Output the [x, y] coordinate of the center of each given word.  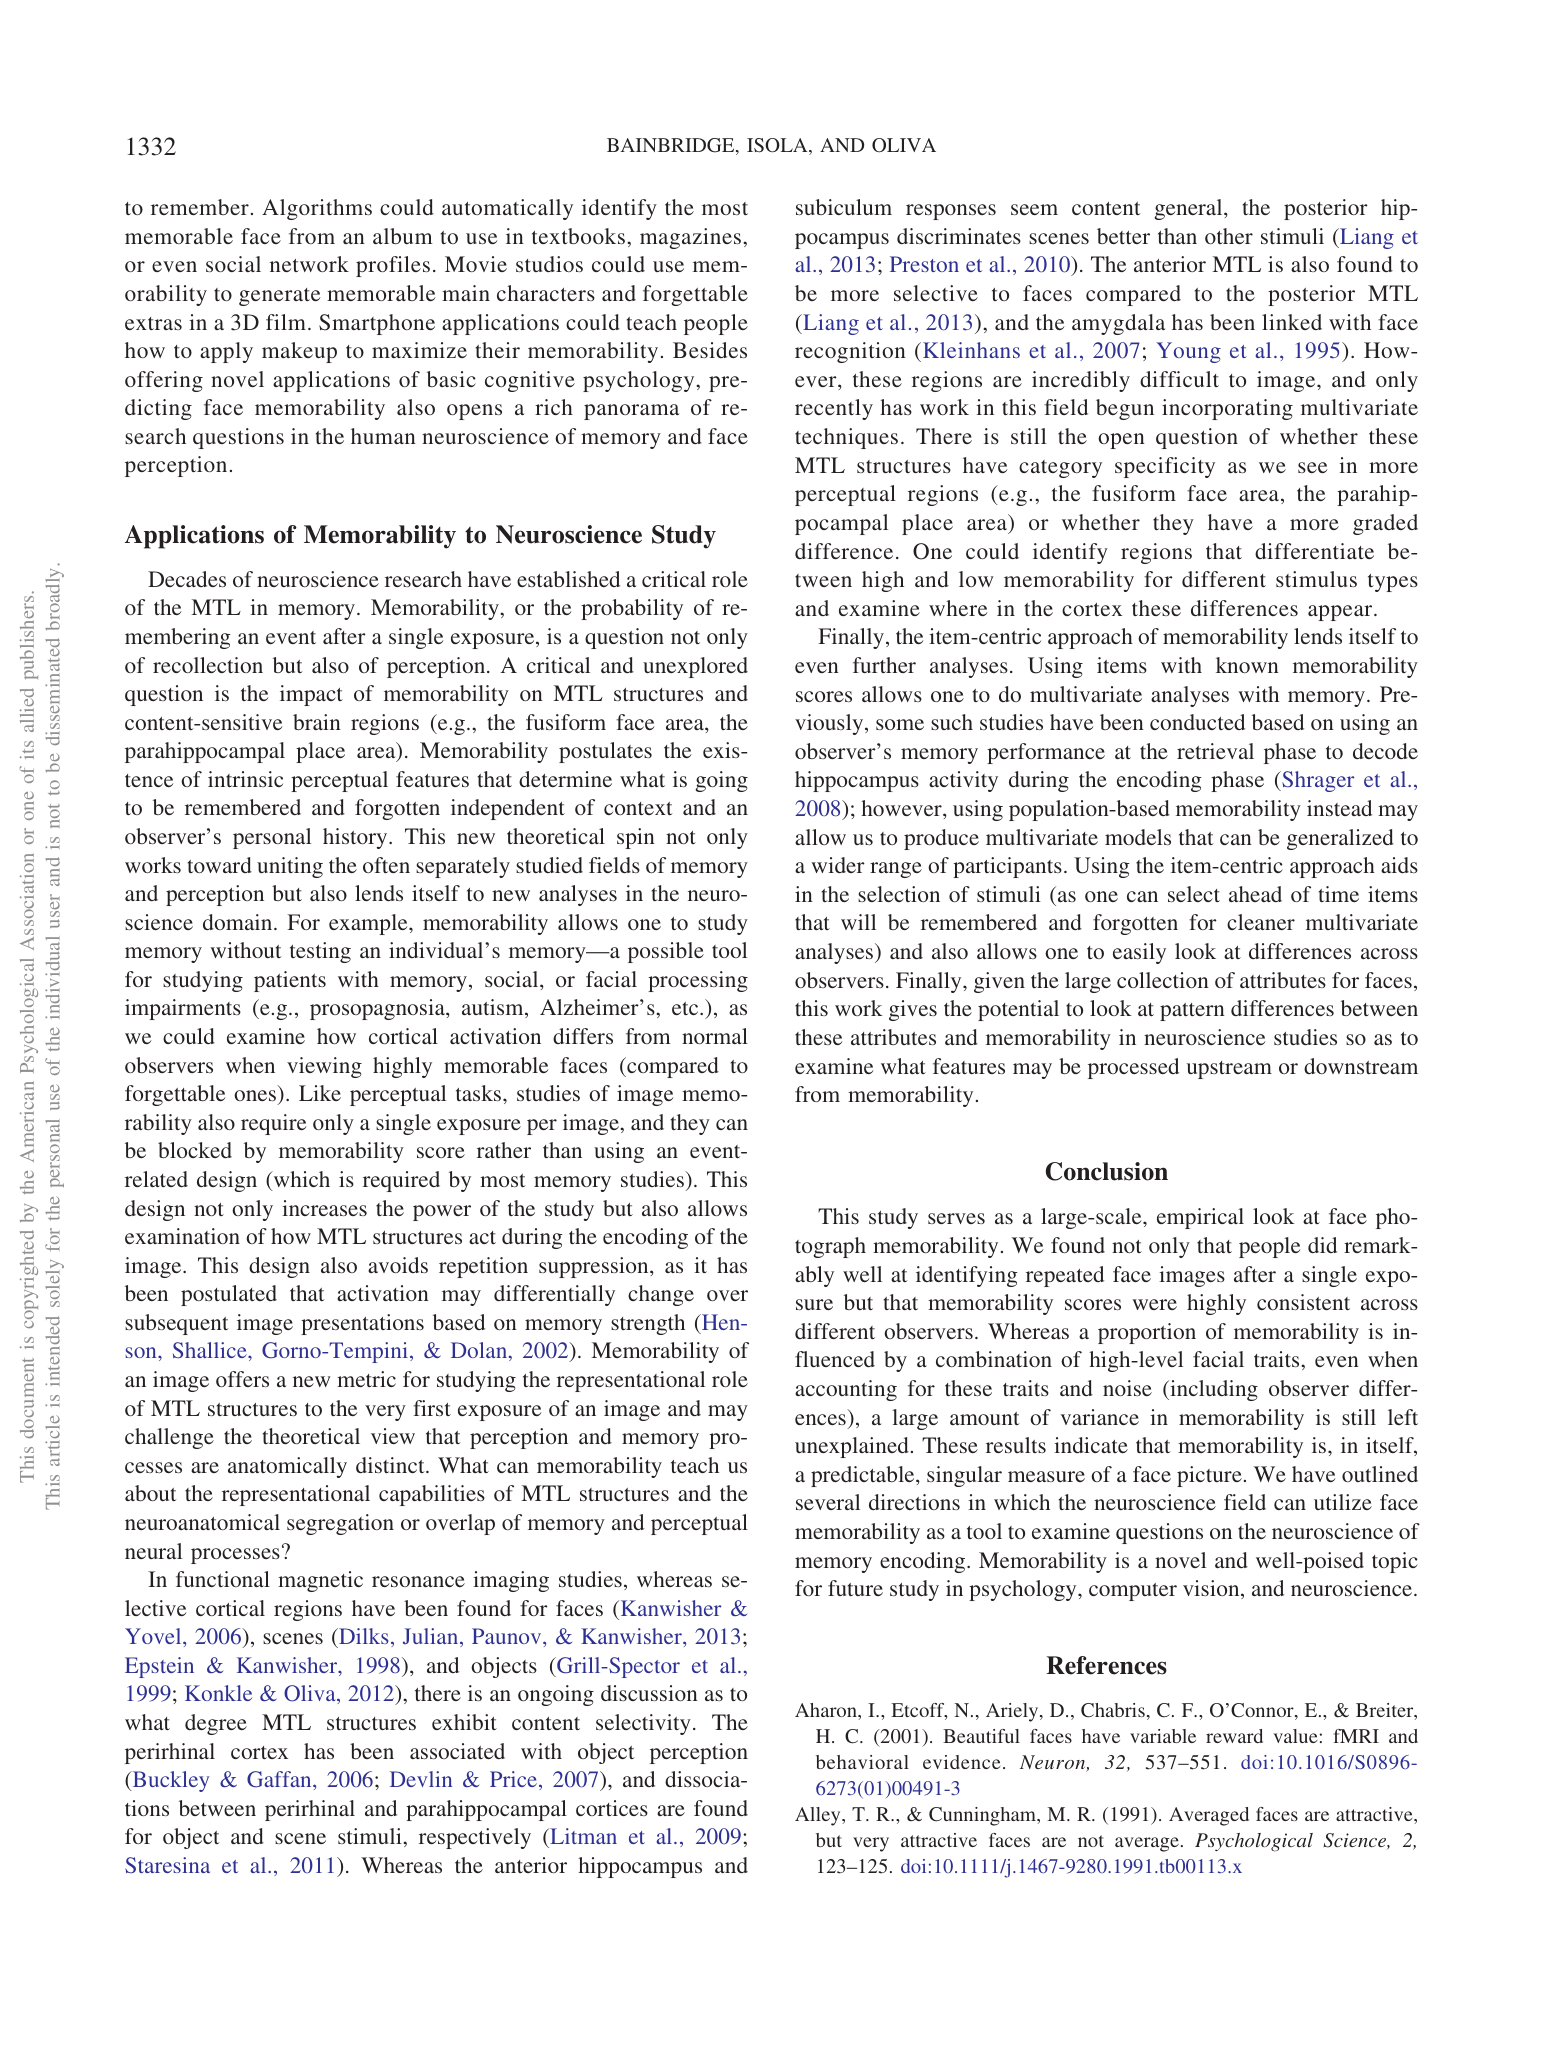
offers [242, 1379]
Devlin [421, 1779]
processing [698, 981]
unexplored [695, 667]
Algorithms [317, 209]
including [1213, 1390]
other [1229, 236]
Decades [187, 579]
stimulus [1316, 579]
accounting [846, 1390]
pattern [1192, 1012]
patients [290, 981]
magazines [690, 238]
